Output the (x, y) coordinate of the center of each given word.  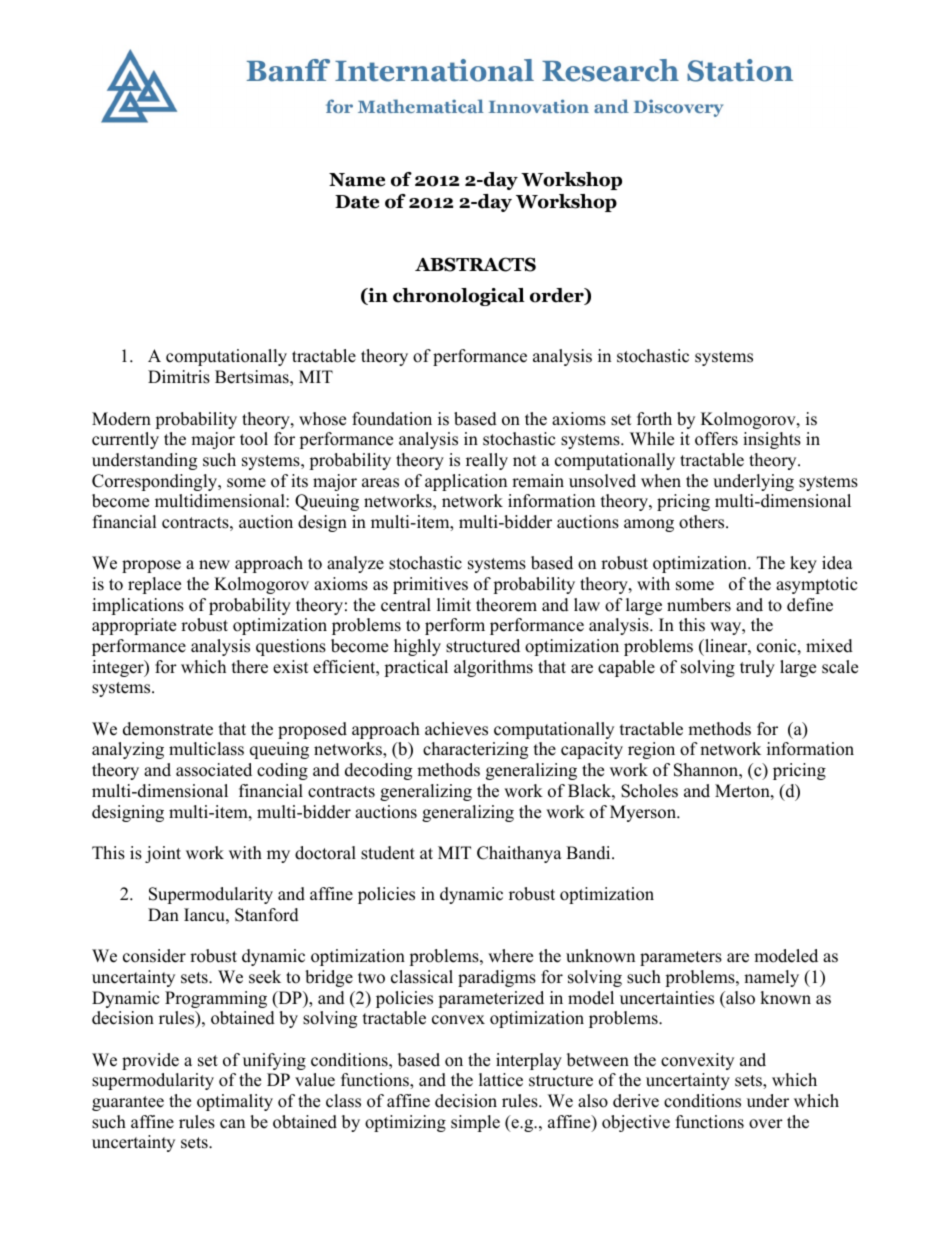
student (388, 853)
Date (357, 202)
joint (163, 854)
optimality (235, 1102)
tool (254, 439)
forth (654, 419)
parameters (681, 958)
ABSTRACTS (475, 264)
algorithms (493, 668)
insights (772, 440)
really (487, 461)
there (250, 667)
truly (757, 668)
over (766, 1124)
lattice (501, 1080)
